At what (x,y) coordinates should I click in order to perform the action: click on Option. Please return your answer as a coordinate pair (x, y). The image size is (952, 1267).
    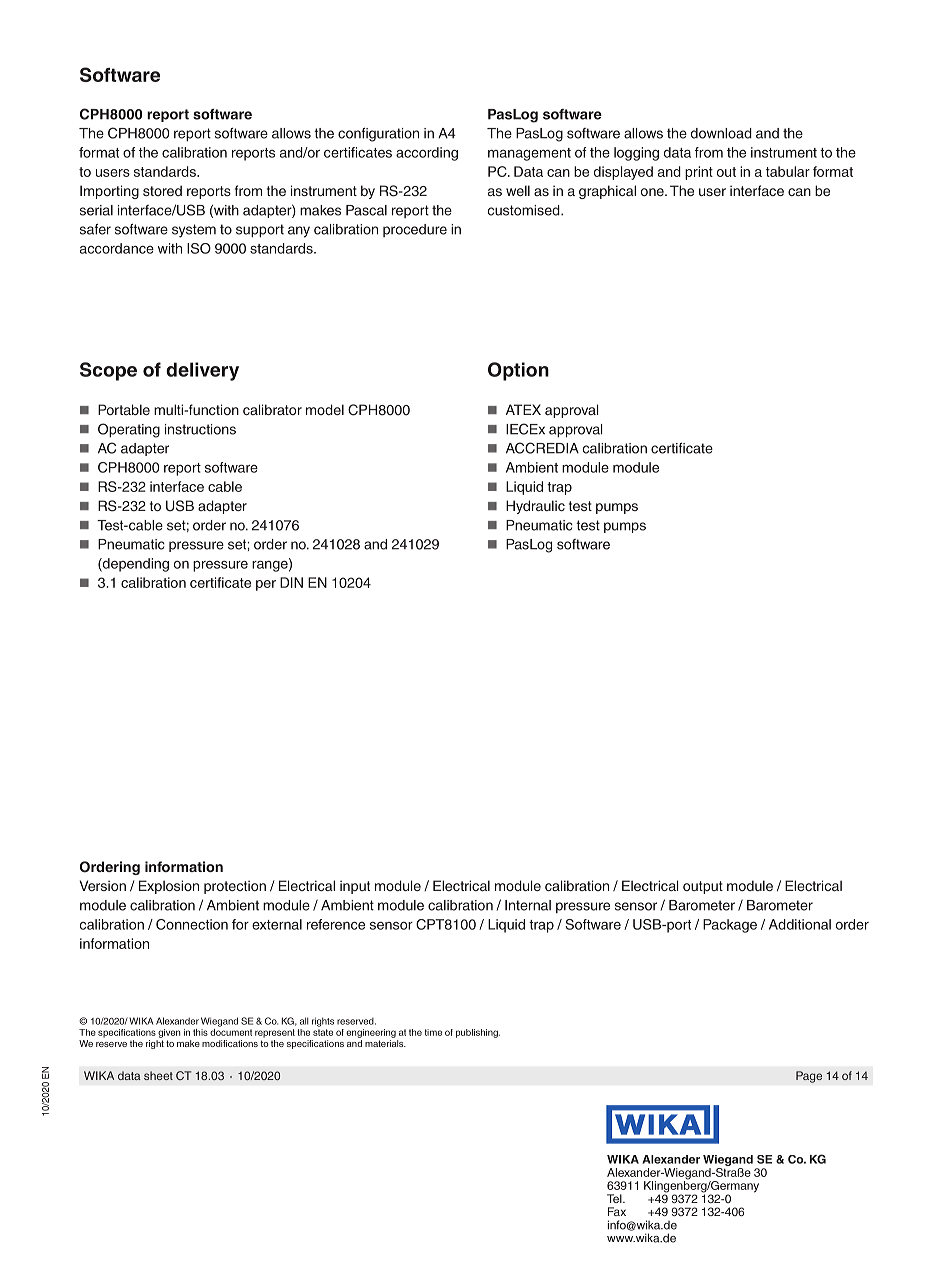
    Looking at the image, I should click on (518, 371).
